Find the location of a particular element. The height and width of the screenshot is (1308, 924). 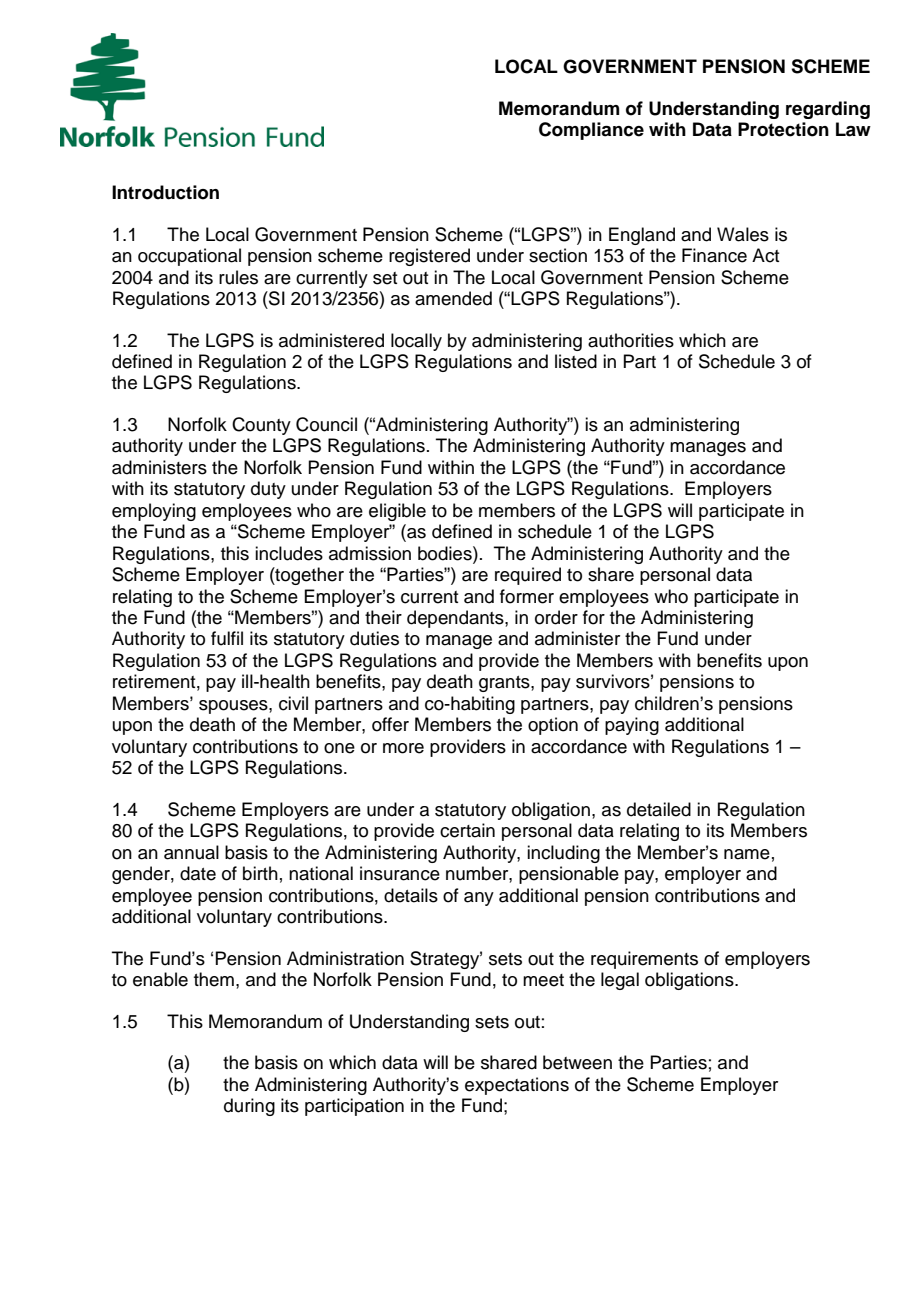

Compliance is located at coordinates (591, 131).
